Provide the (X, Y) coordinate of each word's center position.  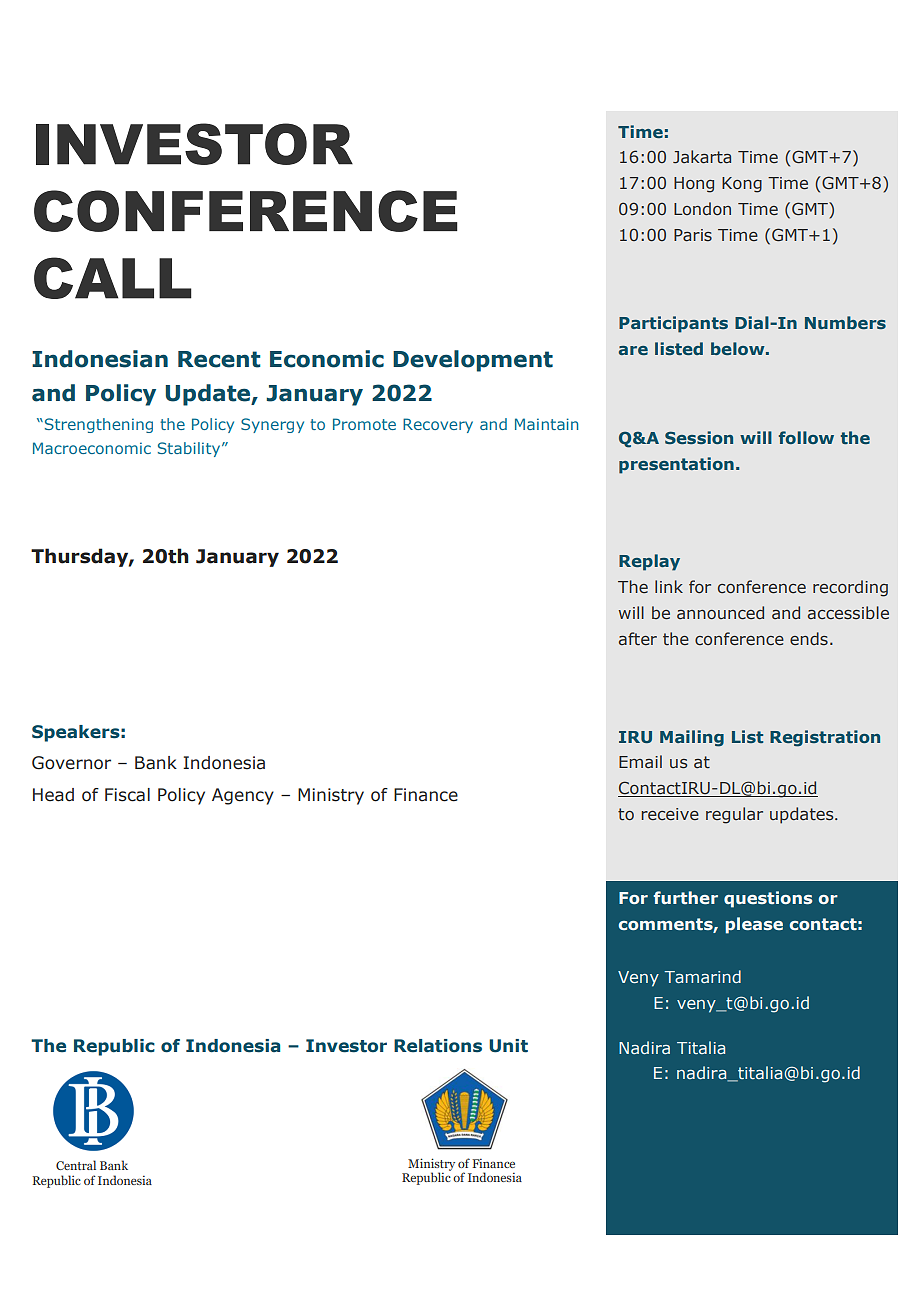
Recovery (438, 425)
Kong (742, 185)
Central (76, 1165)
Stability (190, 449)
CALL (113, 278)
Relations (438, 1046)
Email (640, 761)
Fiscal (127, 795)
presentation (676, 465)
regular (734, 815)
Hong (694, 185)
